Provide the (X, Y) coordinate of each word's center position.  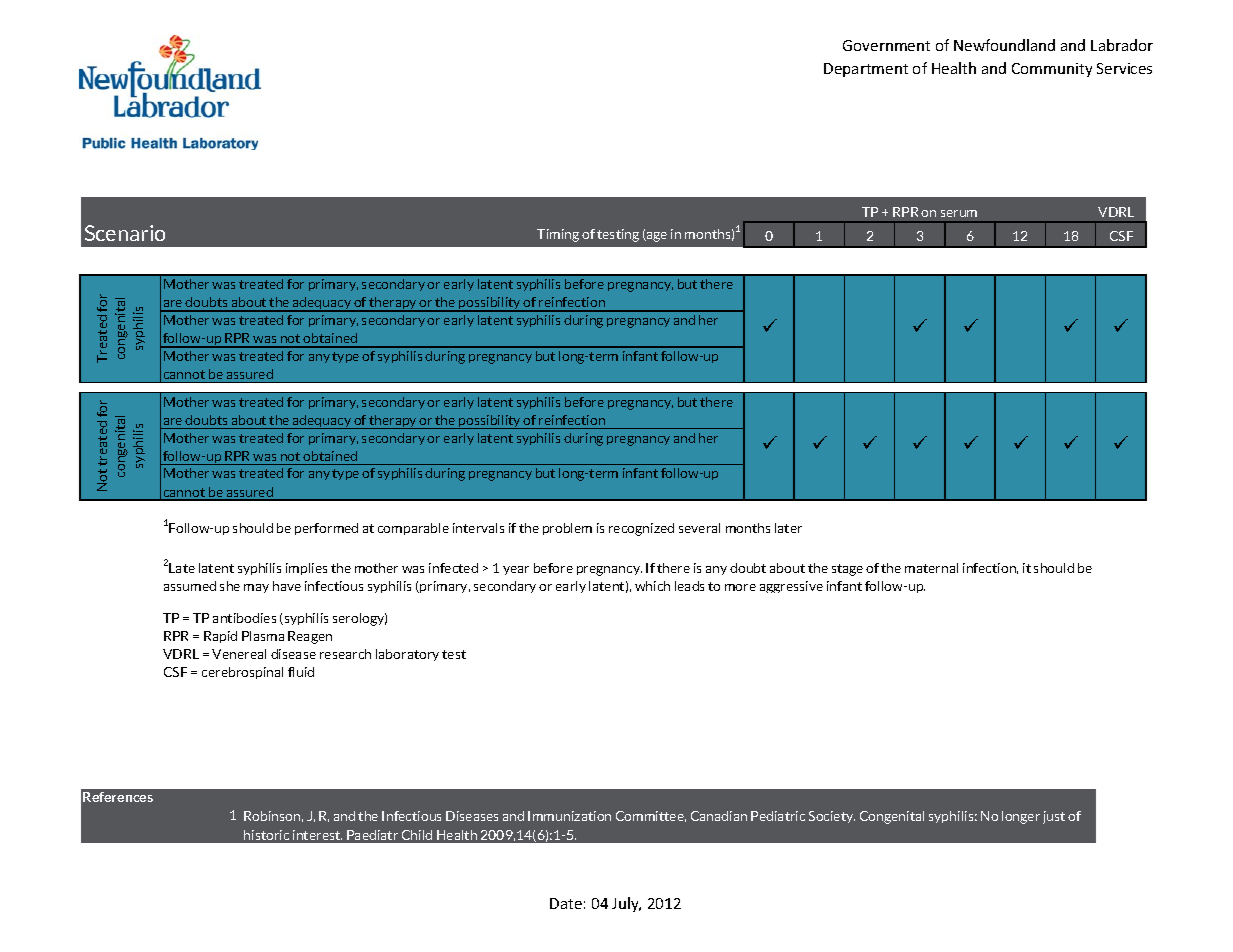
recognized (641, 529)
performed (326, 529)
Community (1052, 70)
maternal (931, 568)
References (118, 797)
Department (866, 70)
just (1054, 817)
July (626, 904)
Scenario (125, 233)
